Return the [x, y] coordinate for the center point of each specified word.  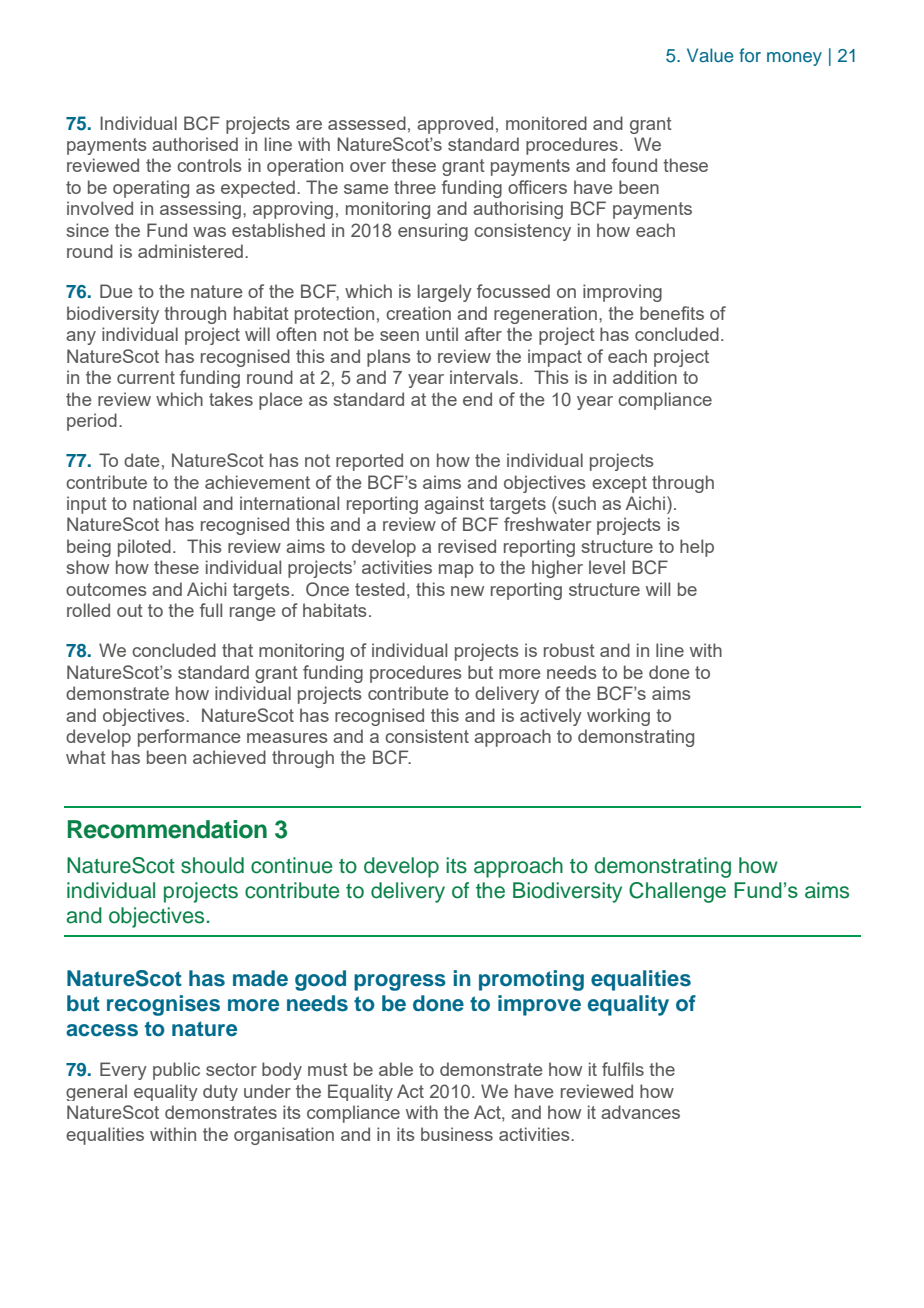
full [211, 610]
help [697, 548]
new [467, 591]
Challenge [677, 892]
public [176, 1071]
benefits [672, 313]
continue [291, 865]
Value [710, 55]
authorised [195, 144]
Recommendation [167, 829]
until [442, 334]
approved [455, 125]
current [146, 377]
